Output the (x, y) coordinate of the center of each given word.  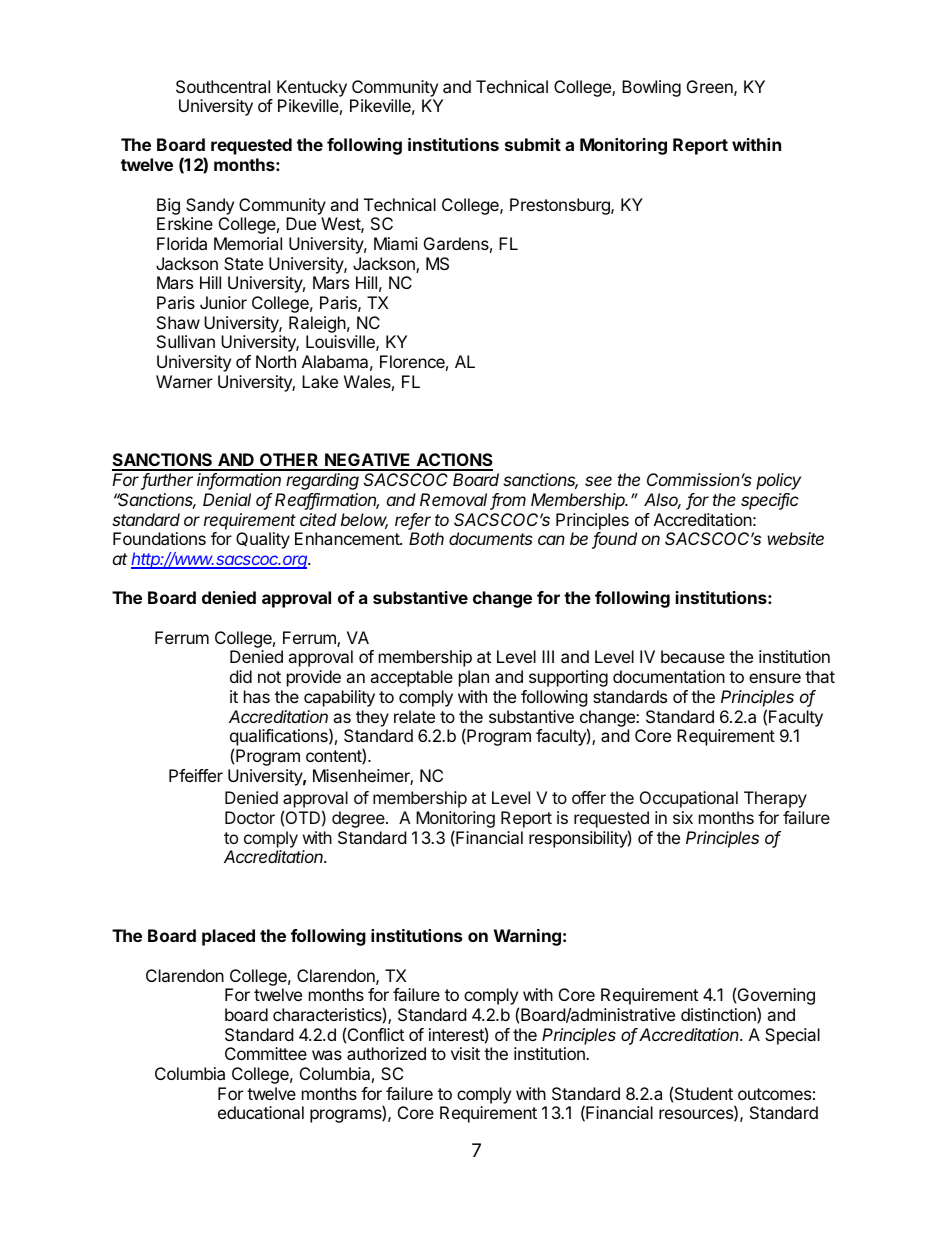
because (693, 656)
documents (491, 538)
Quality (263, 540)
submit (533, 144)
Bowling (651, 88)
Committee (266, 1053)
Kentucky (312, 88)
